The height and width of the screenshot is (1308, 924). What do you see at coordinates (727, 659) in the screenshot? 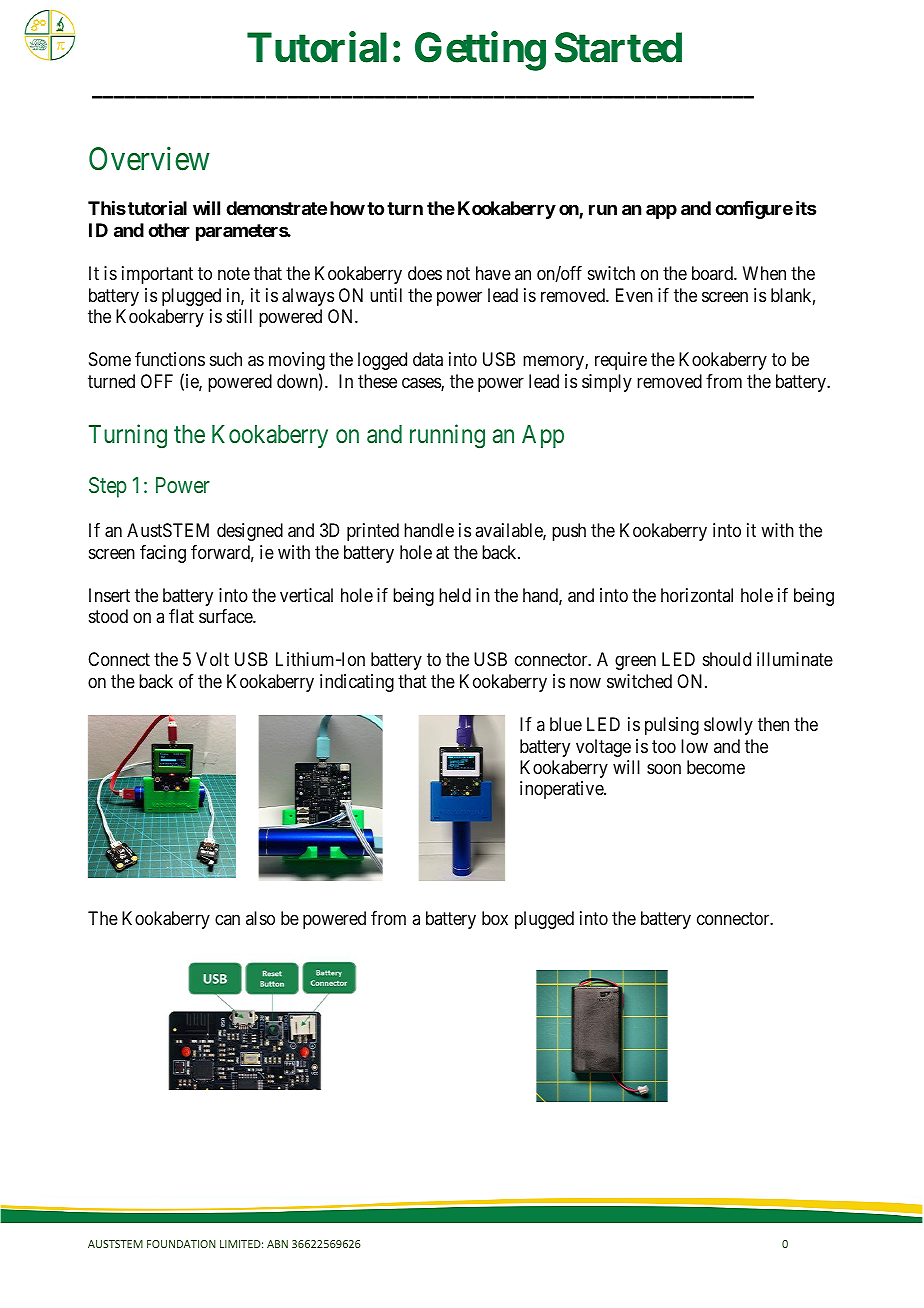
I see `should` at bounding box center [727, 659].
